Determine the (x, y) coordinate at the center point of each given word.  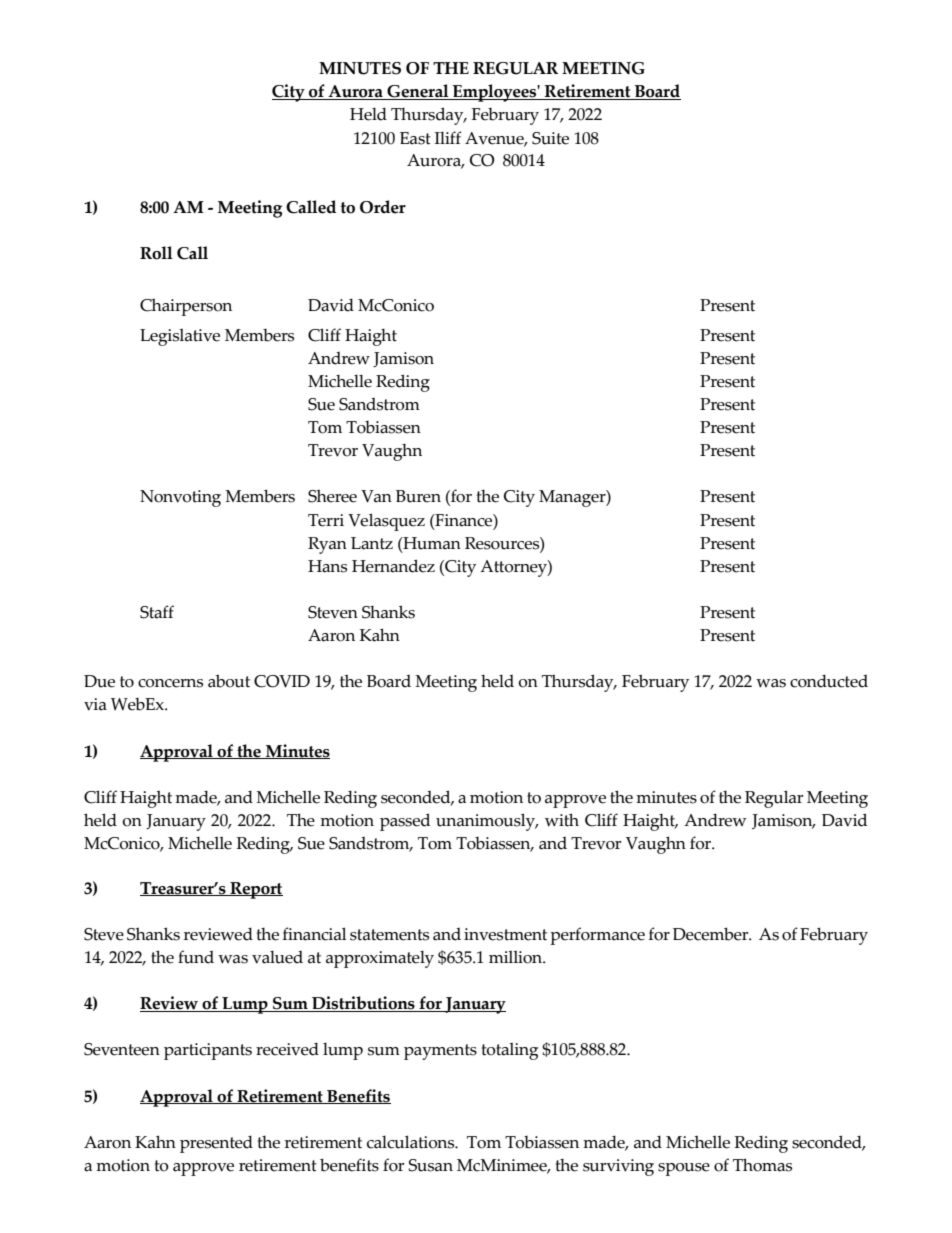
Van (376, 496)
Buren (418, 496)
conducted (829, 681)
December (712, 934)
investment (505, 934)
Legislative (180, 337)
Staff (157, 612)
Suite (550, 138)
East (415, 138)
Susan (431, 1165)
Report (255, 890)
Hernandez (393, 566)
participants (208, 1051)
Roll (156, 253)
